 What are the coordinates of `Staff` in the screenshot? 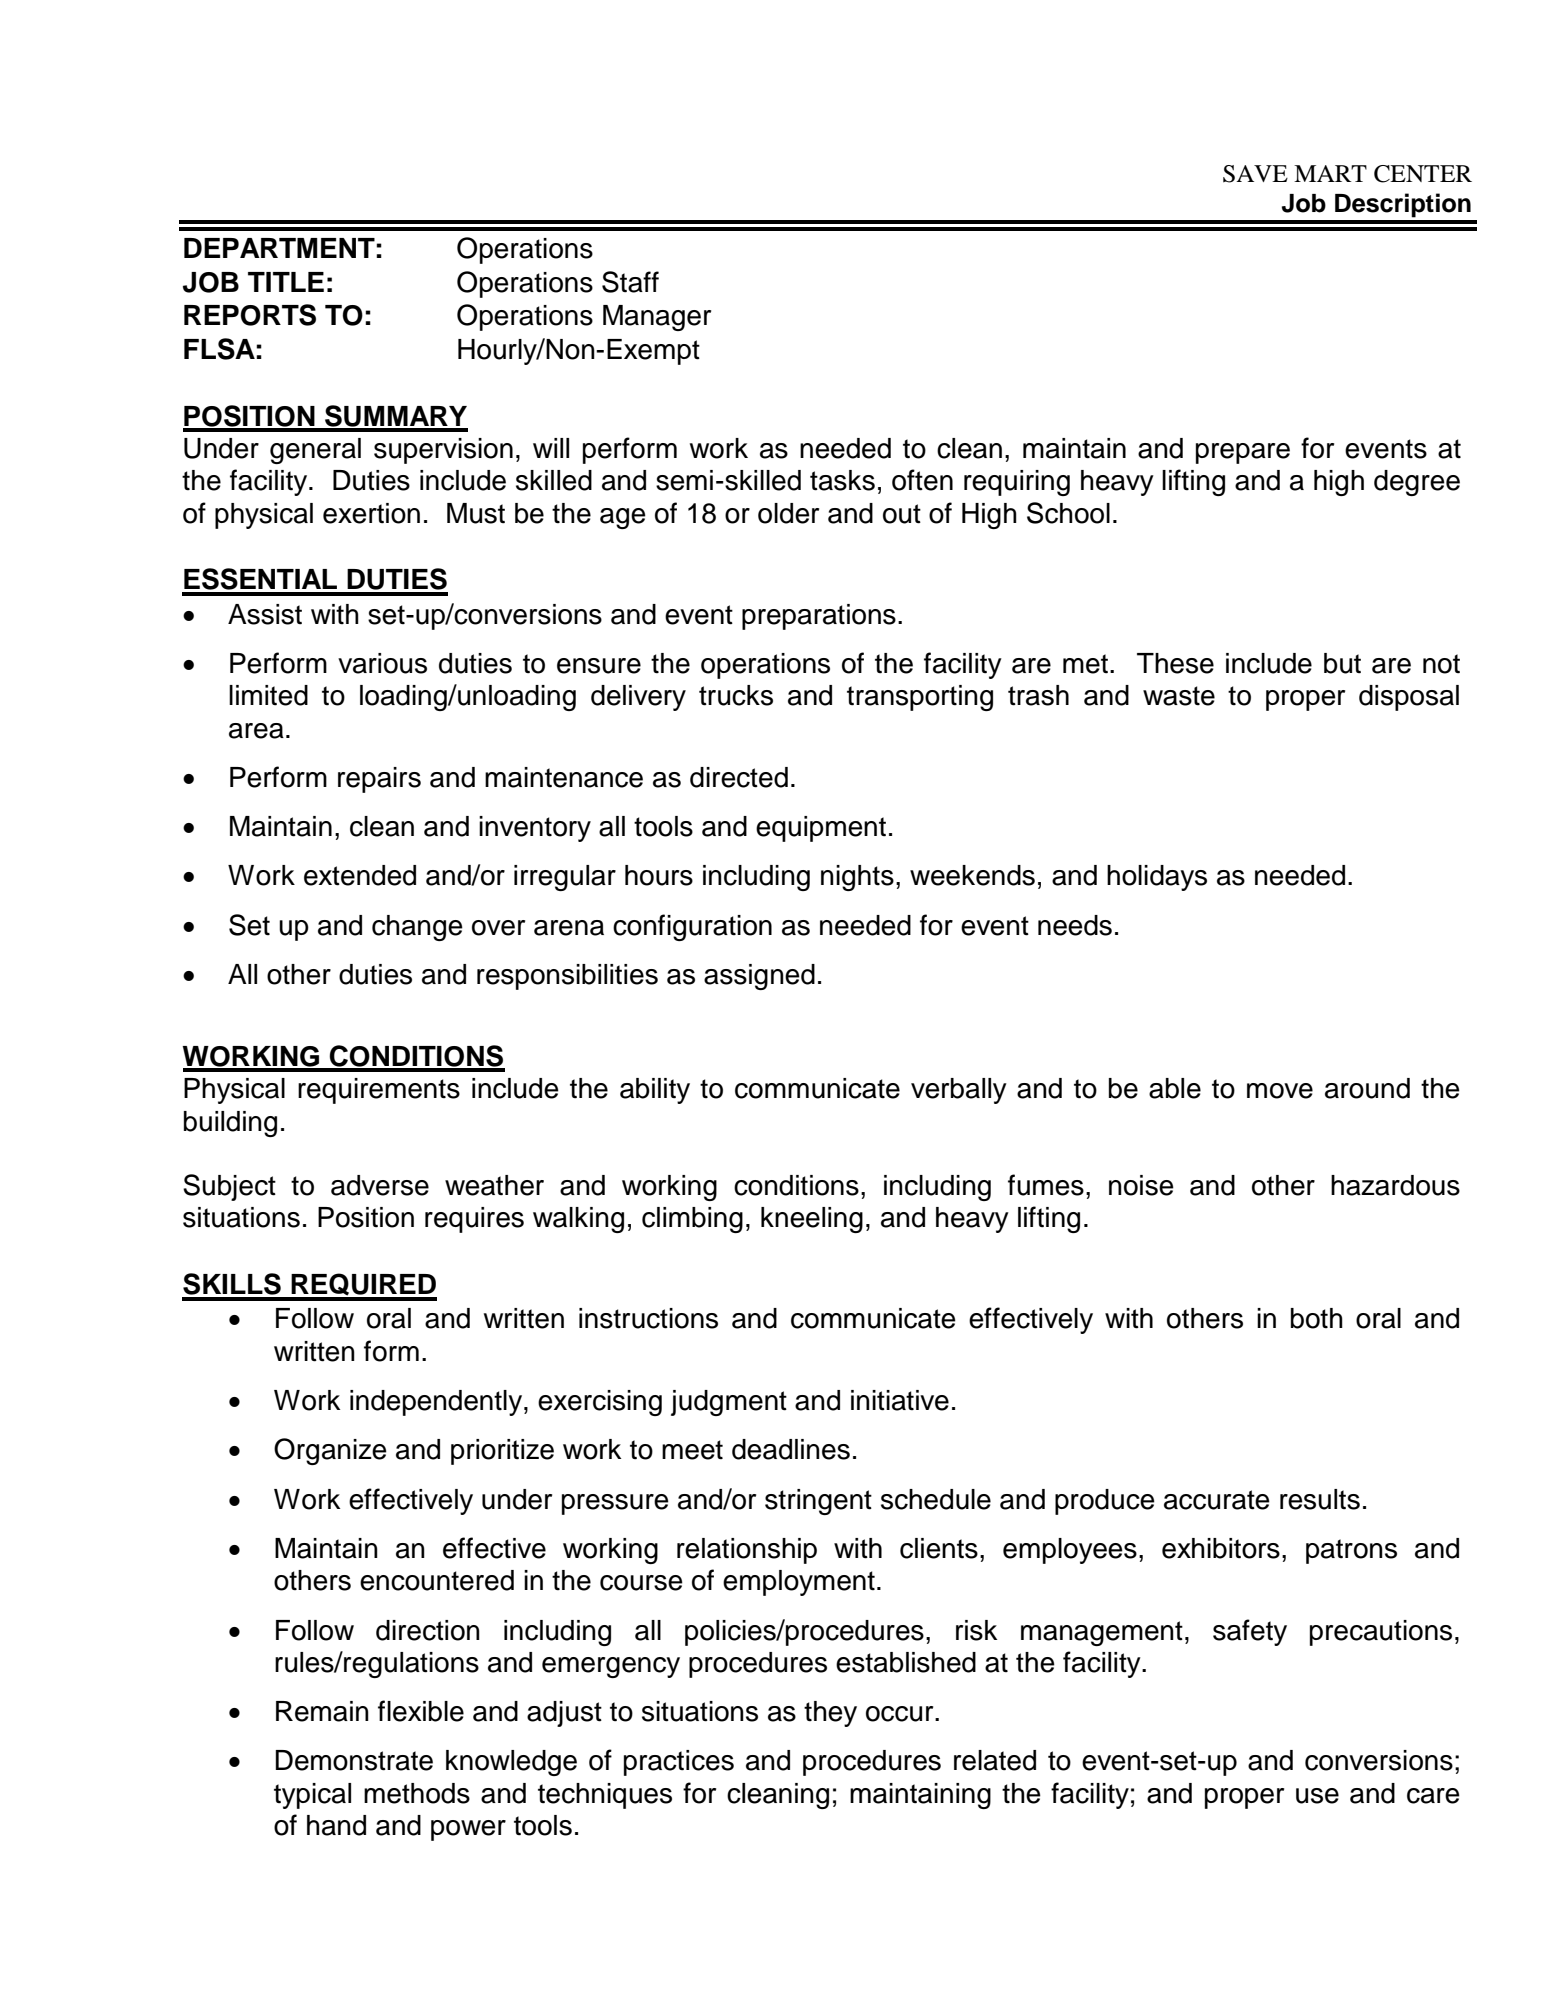 It's located at (630, 282).
